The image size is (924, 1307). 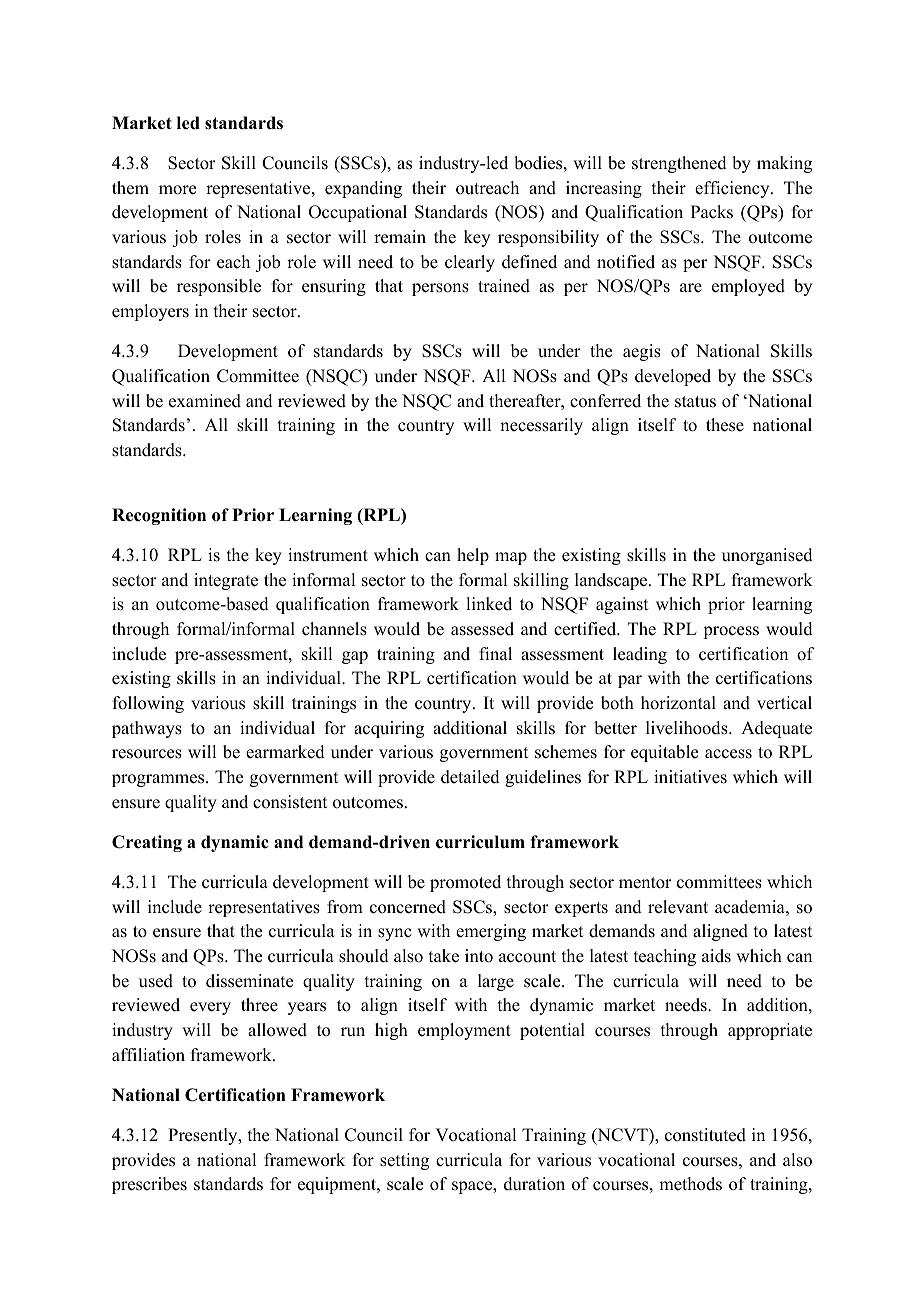 I want to click on status, so click(x=695, y=402).
